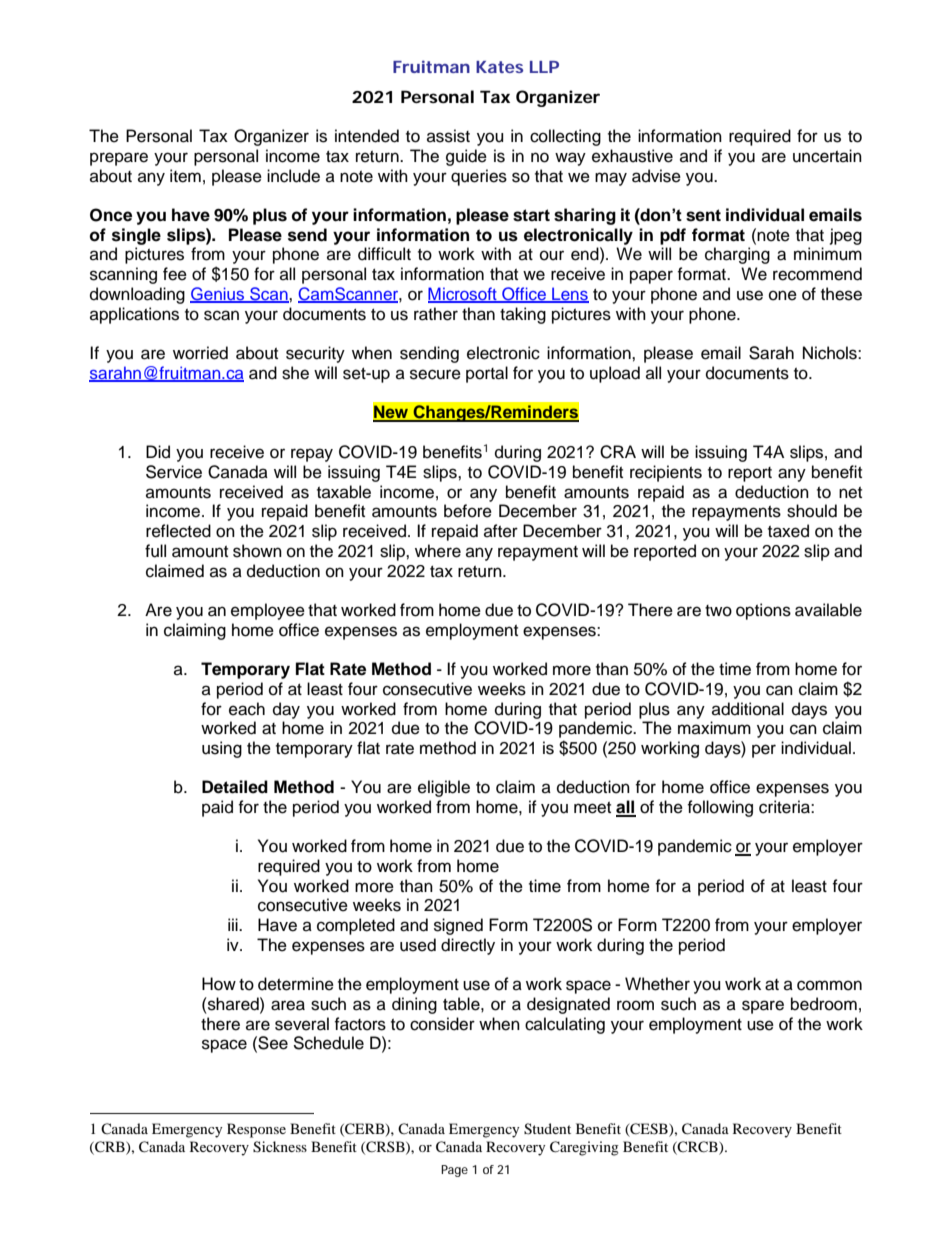 Image resolution: width=952 pixels, height=1233 pixels. Describe the element at coordinates (841, 294) in the screenshot. I see `these` at that location.
